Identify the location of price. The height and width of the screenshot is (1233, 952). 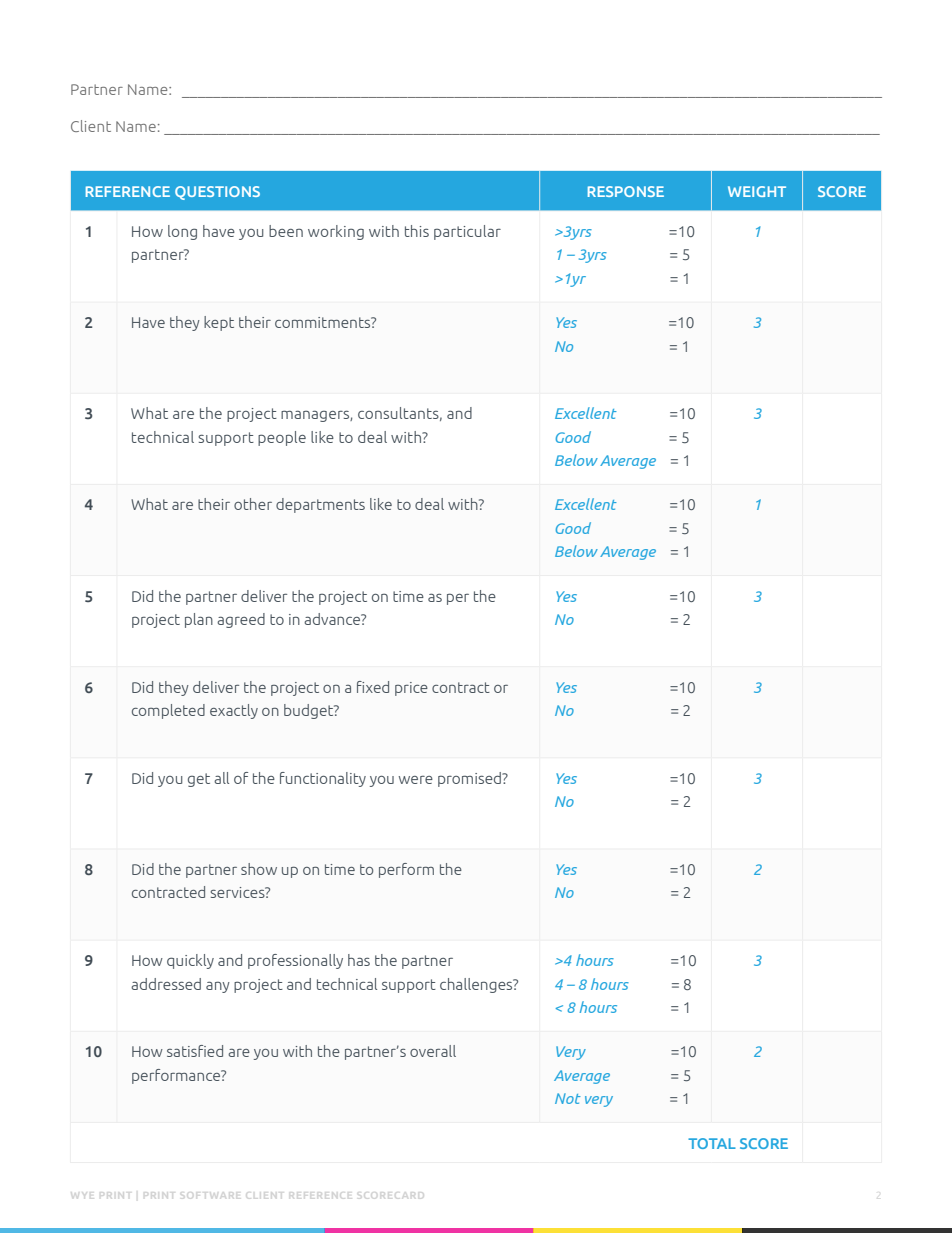
(411, 689).
